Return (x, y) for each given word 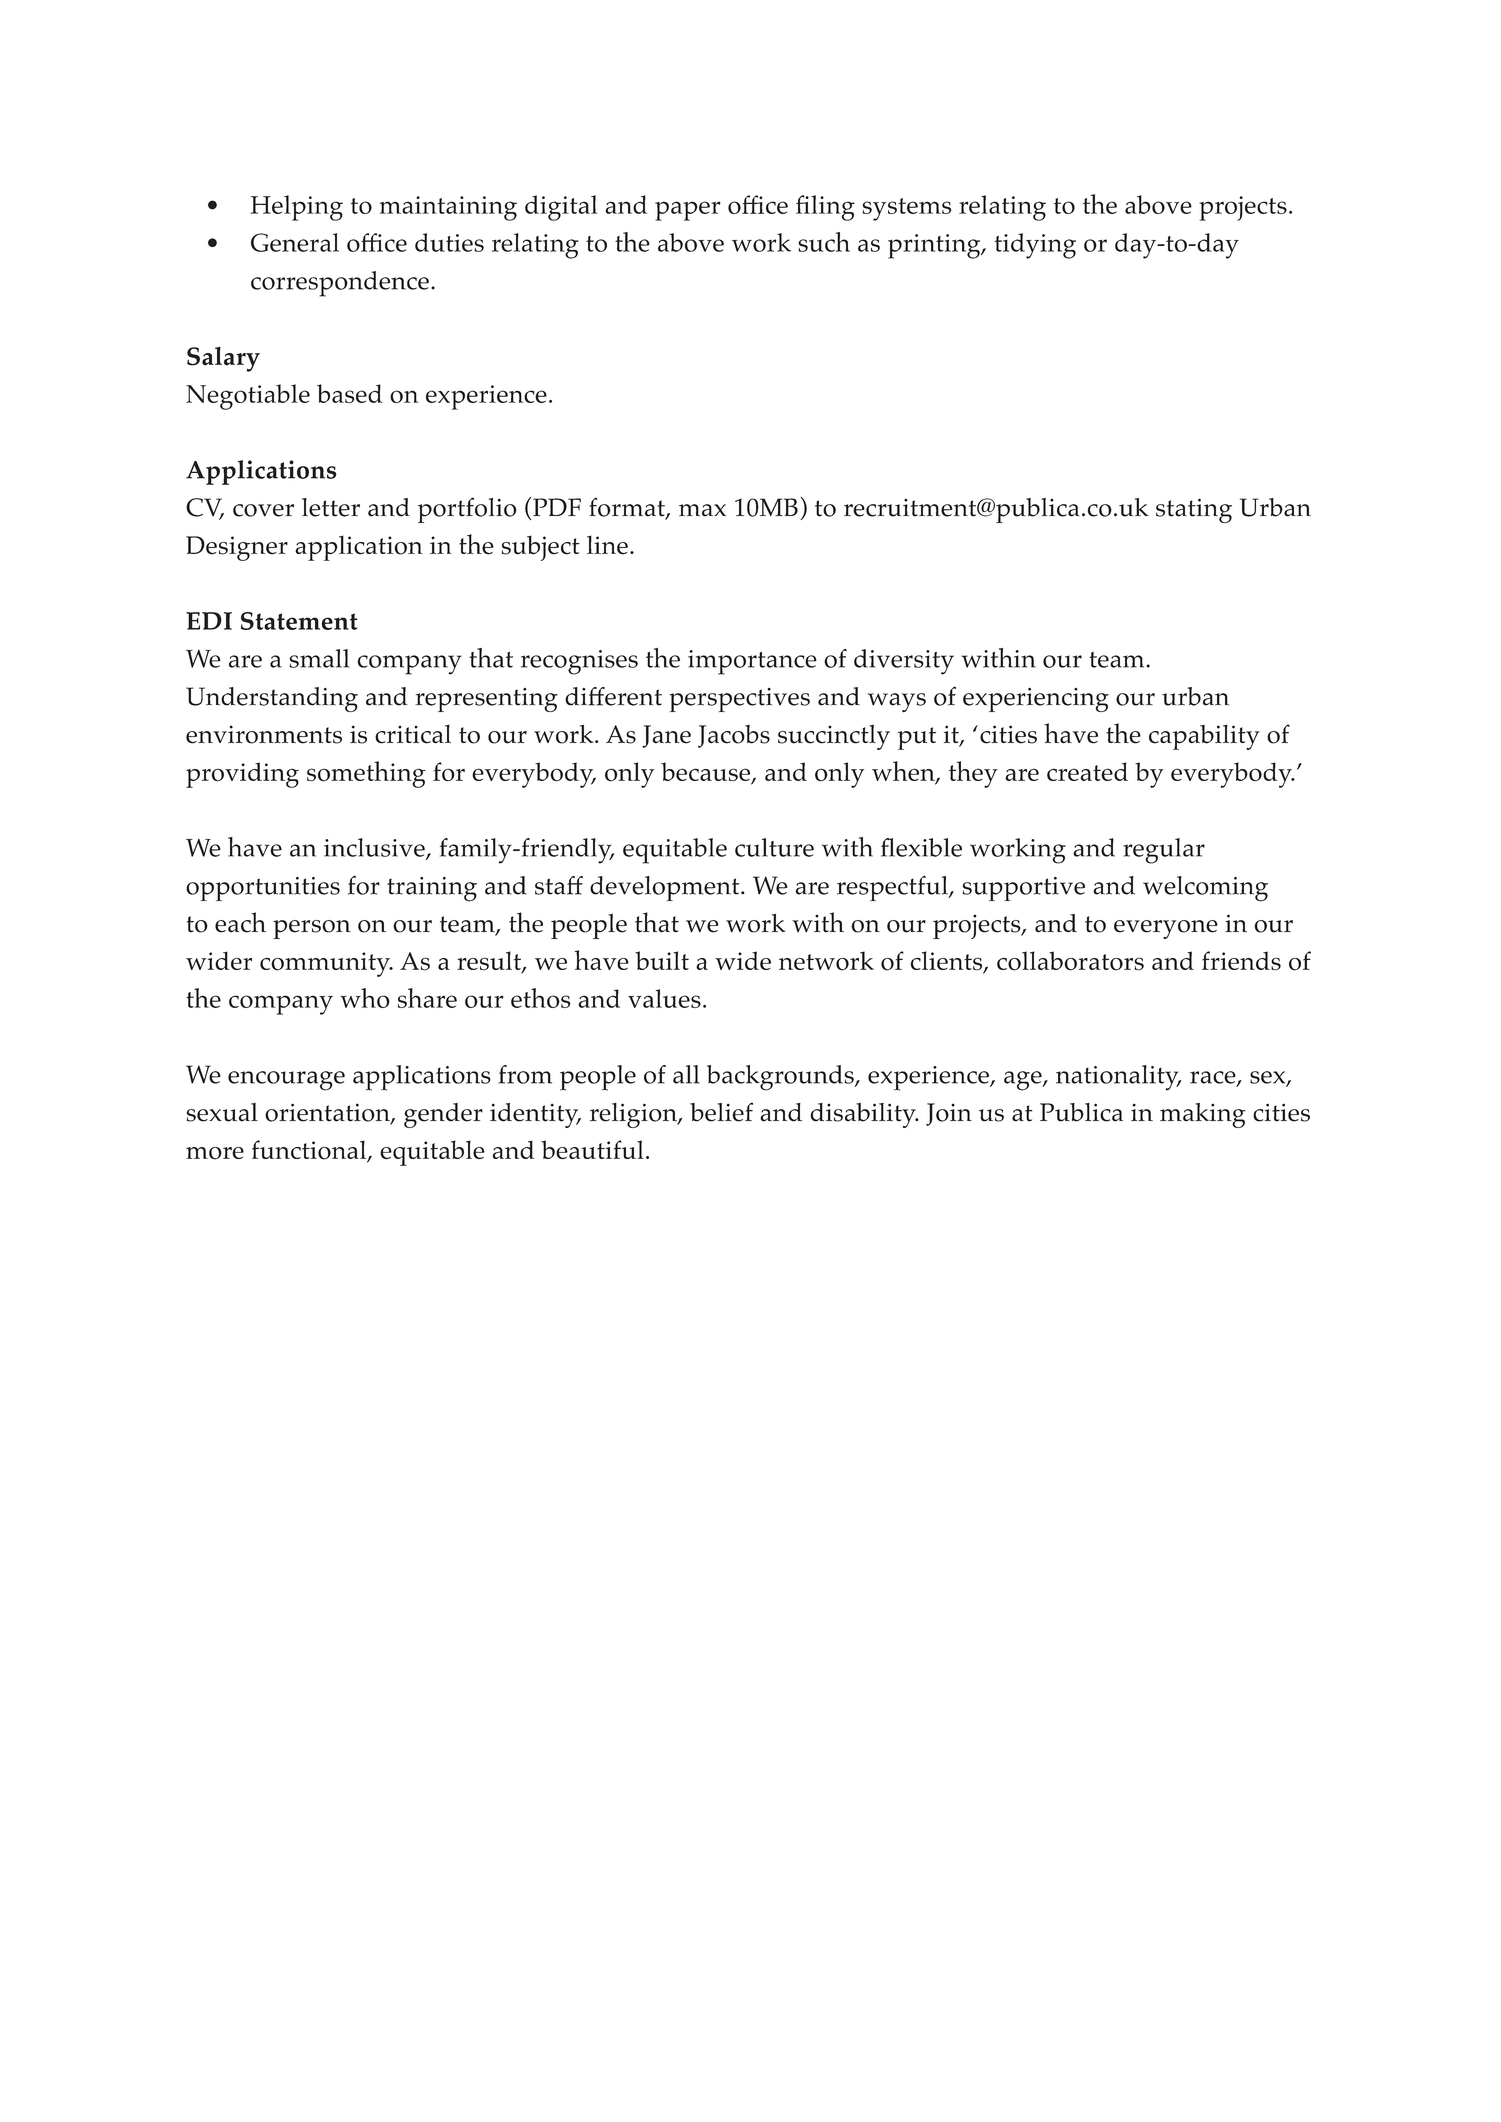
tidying (1035, 246)
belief (721, 1112)
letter (331, 507)
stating (1194, 510)
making (1203, 1115)
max (702, 510)
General (295, 242)
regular (1164, 851)
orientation (328, 1113)
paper (688, 211)
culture (774, 847)
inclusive (375, 848)
